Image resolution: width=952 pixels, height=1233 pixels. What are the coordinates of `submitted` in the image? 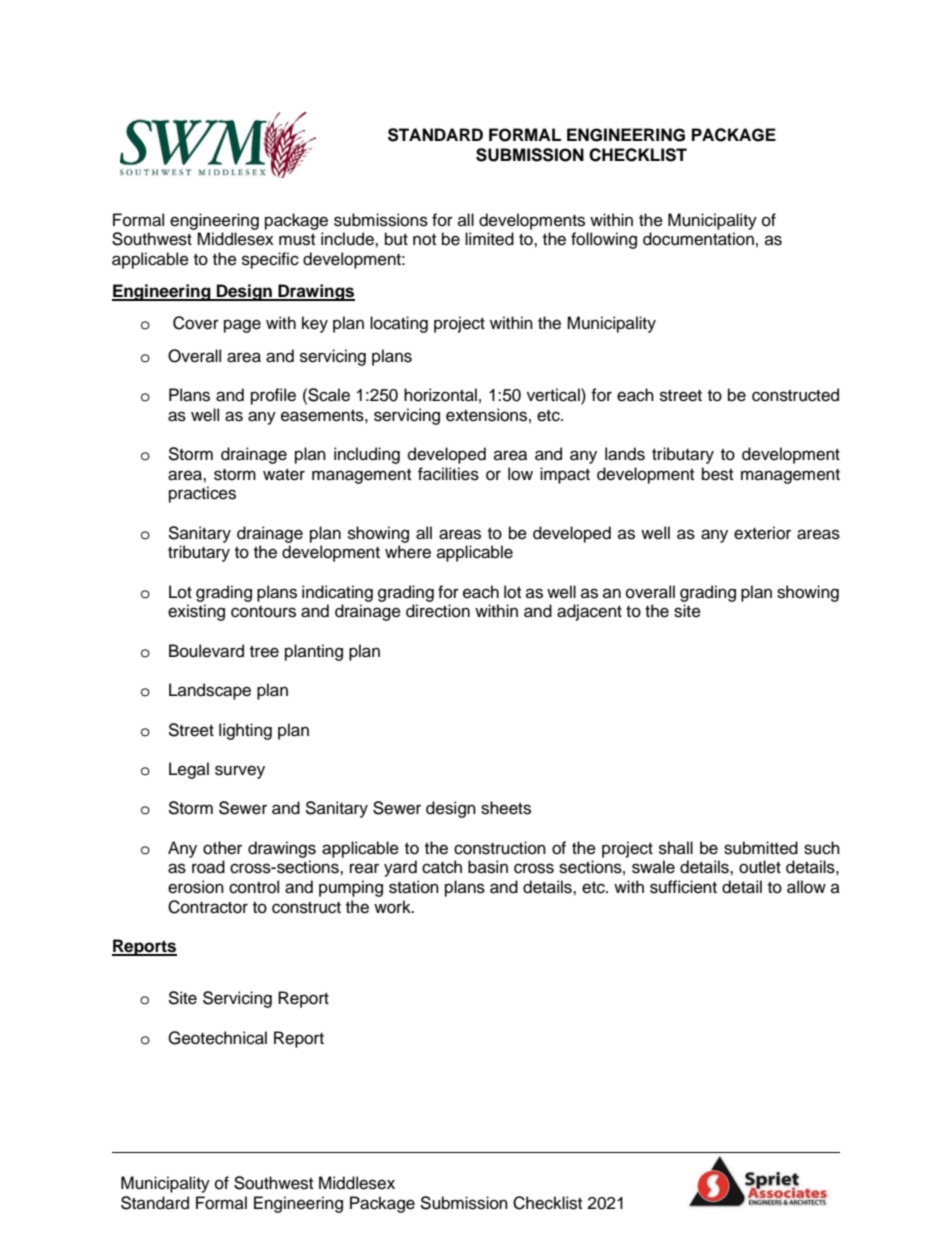 It's located at (761, 848).
